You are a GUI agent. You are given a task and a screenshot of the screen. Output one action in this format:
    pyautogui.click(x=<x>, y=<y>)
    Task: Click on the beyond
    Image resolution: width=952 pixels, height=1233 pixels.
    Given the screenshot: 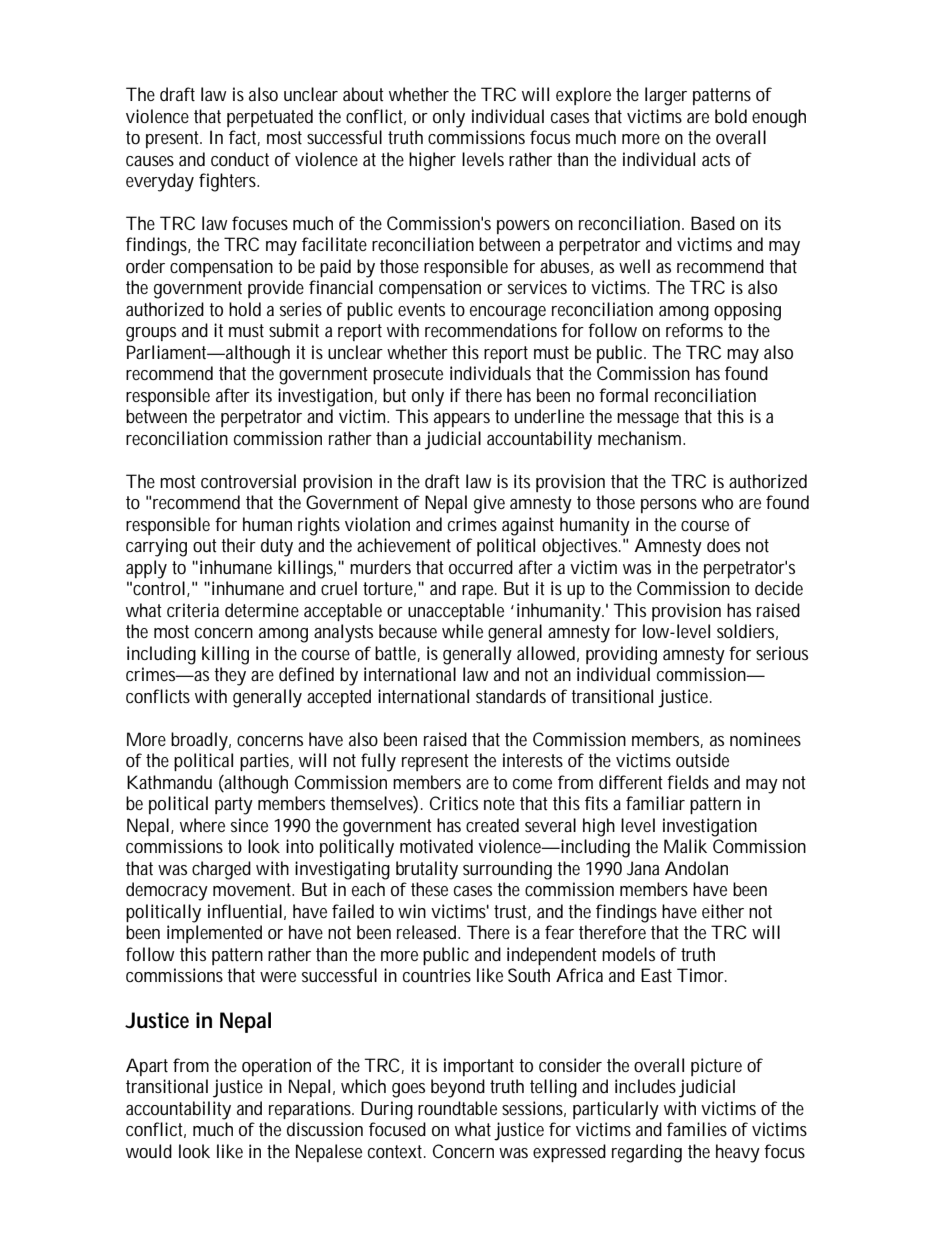 What is the action you would take?
    pyautogui.click(x=458, y=1088)
